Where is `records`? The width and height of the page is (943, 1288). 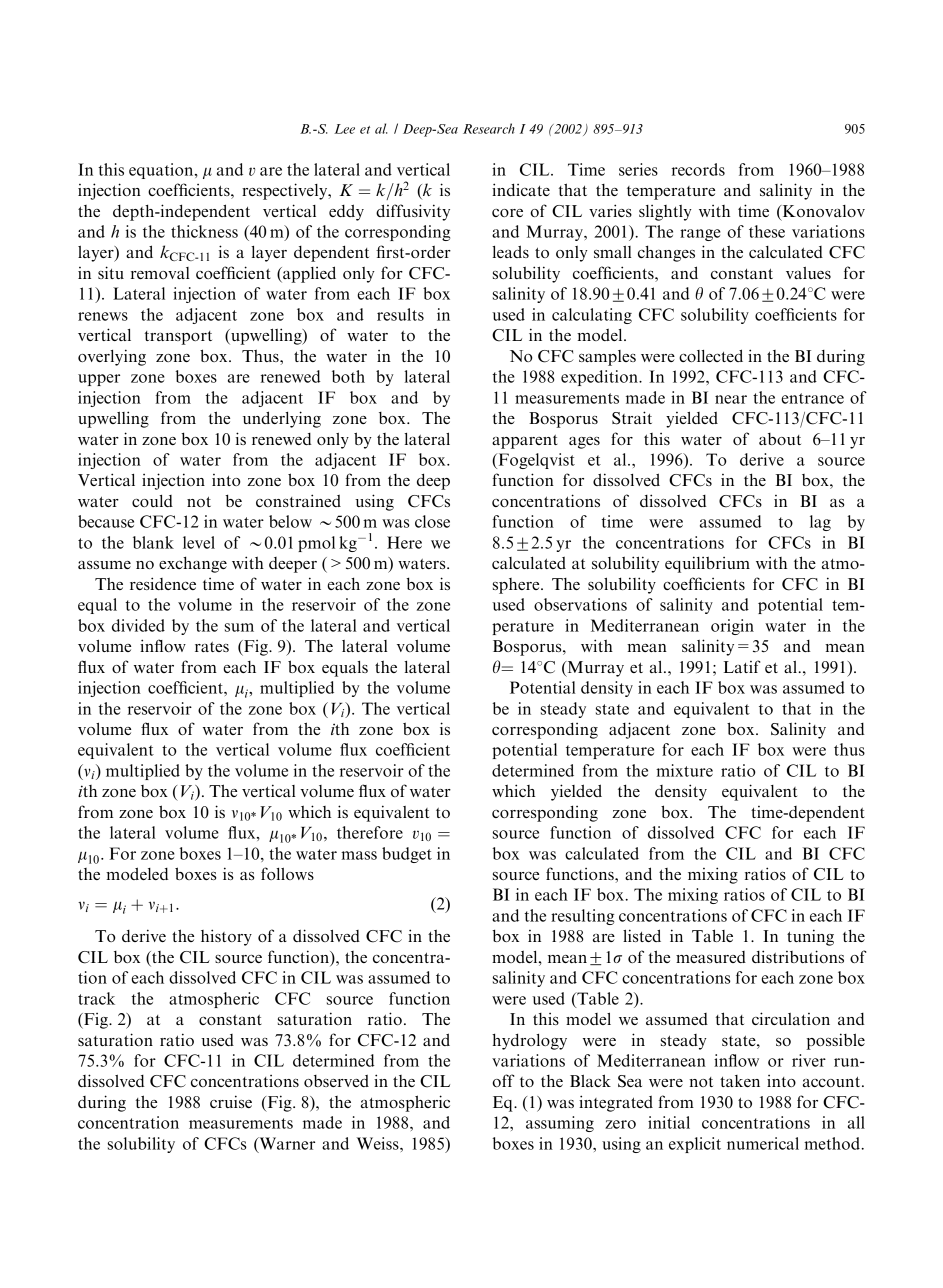
records is located at coordinates (698, 169).
